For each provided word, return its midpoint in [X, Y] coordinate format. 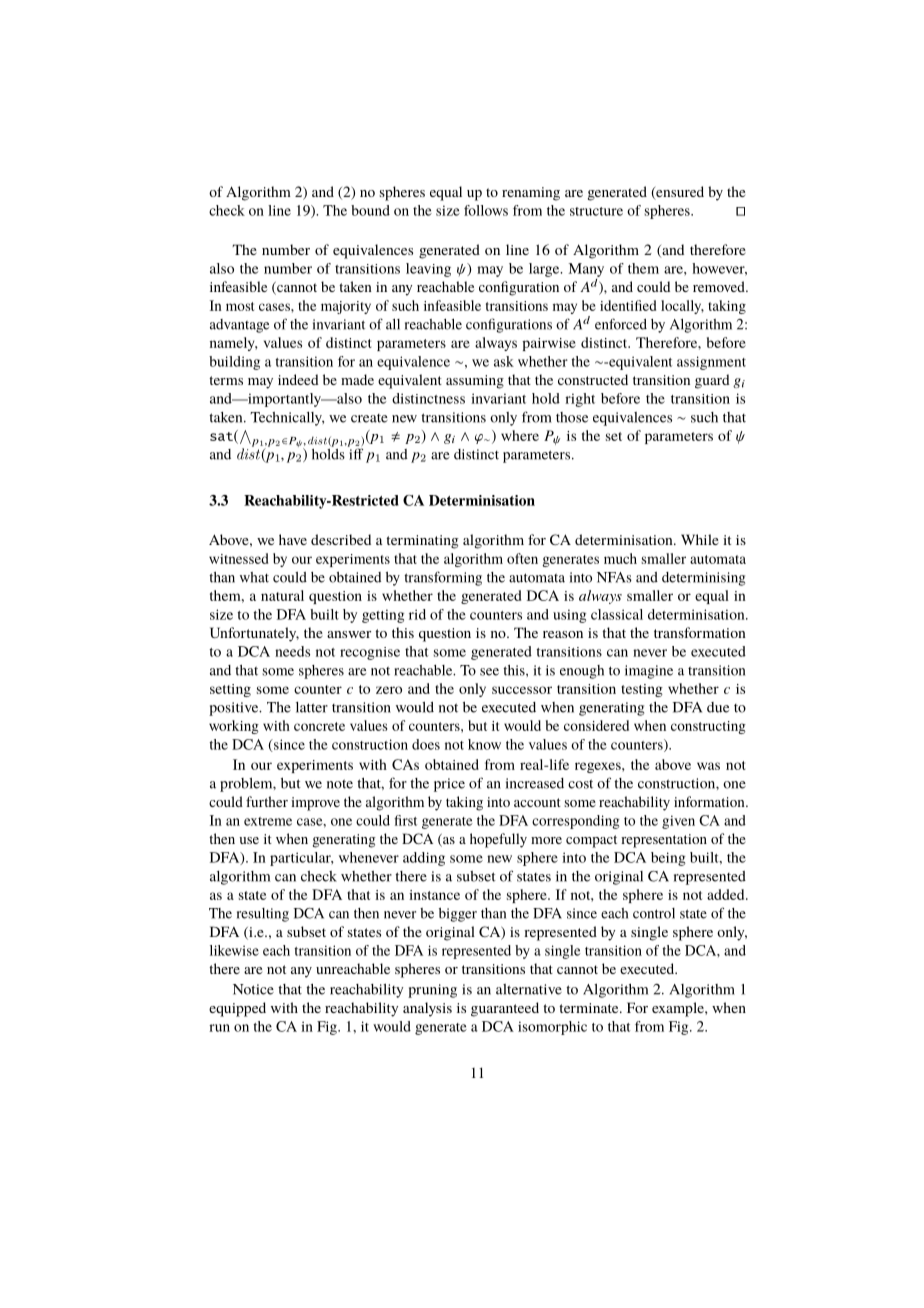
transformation [700, 632]
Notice [253, 989]
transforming [443, 578]
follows [486, 210]
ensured [679, 193]
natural [282, 595]
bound [370, 210]
